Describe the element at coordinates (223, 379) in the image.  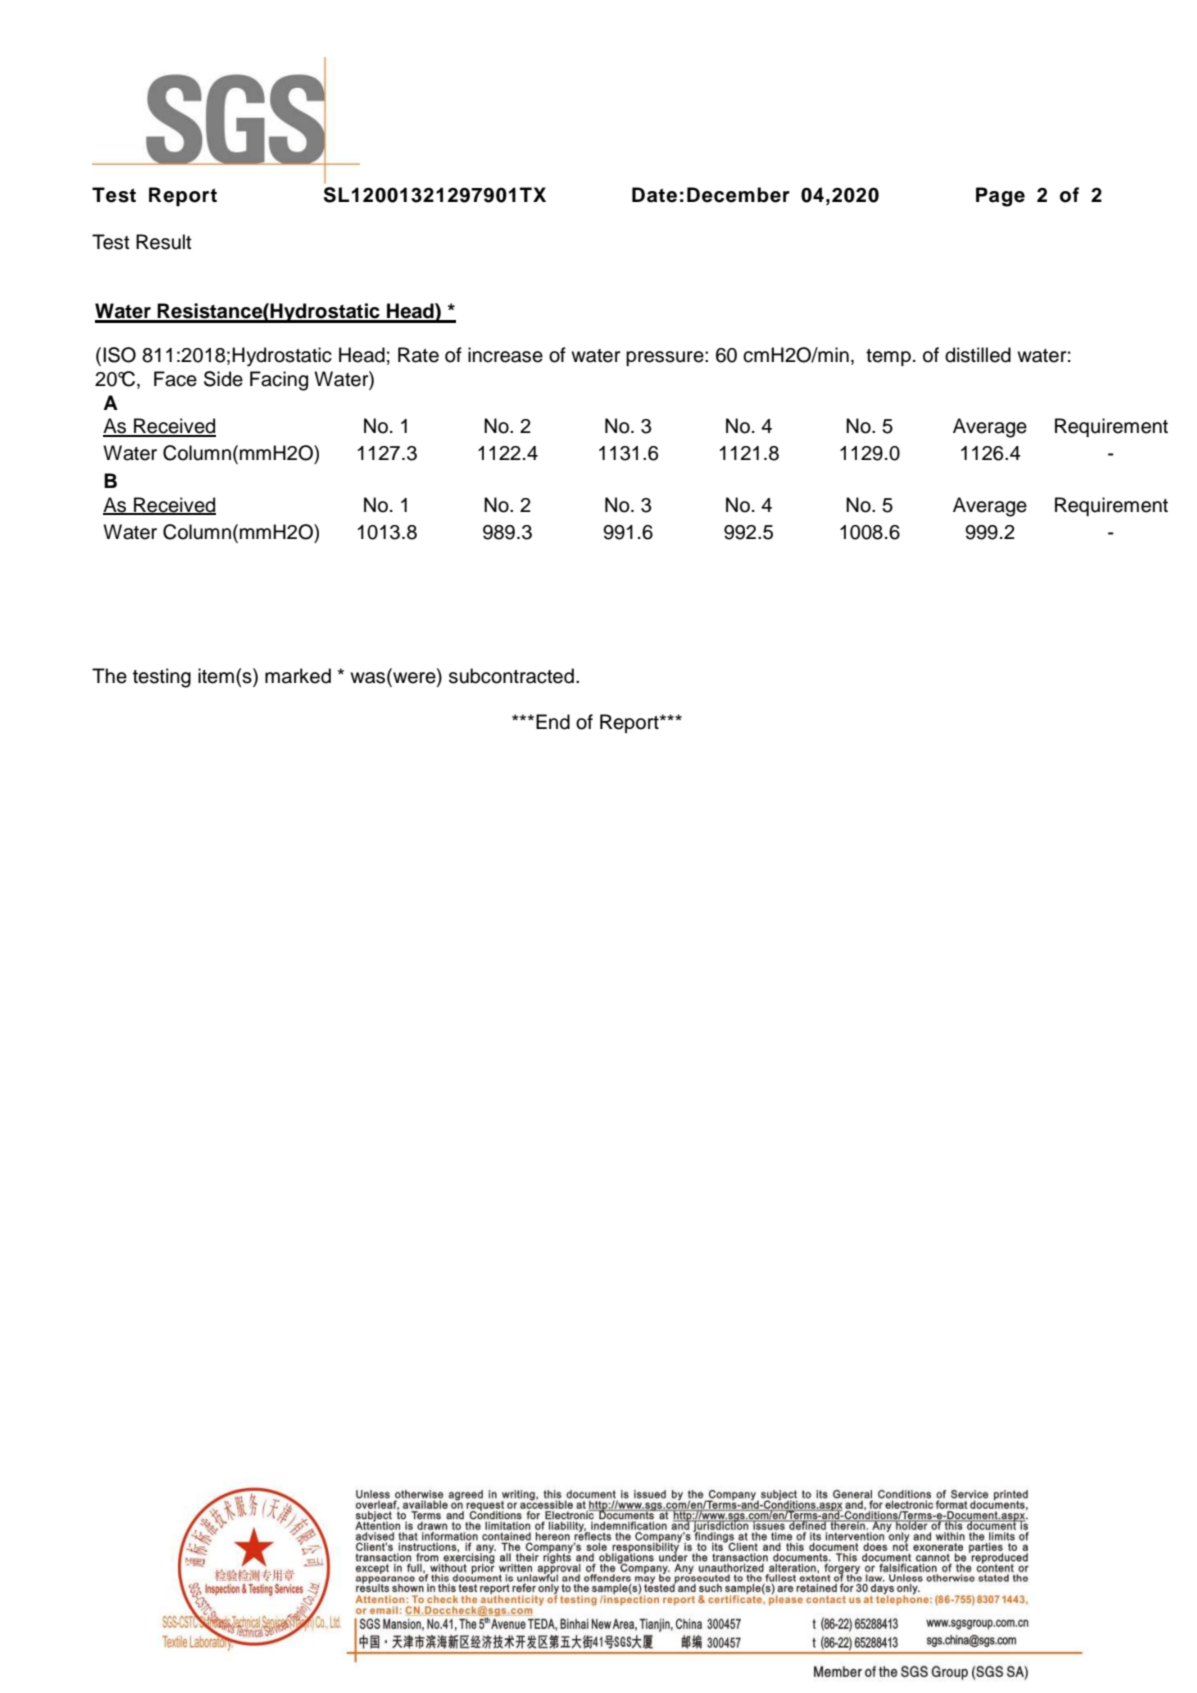
I see `Side` at that location.
